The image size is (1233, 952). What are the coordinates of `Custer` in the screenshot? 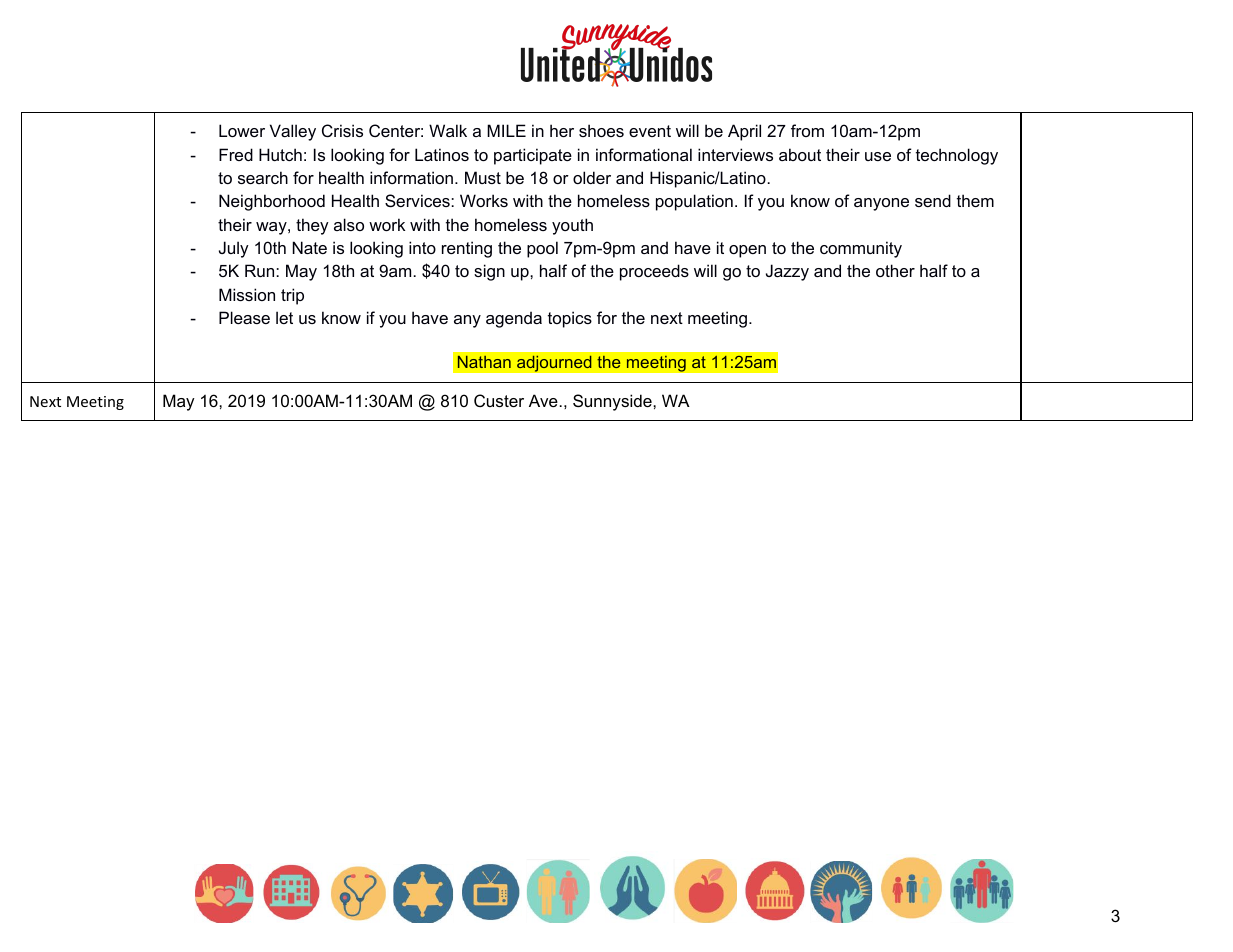 It's located at (499, 400).
